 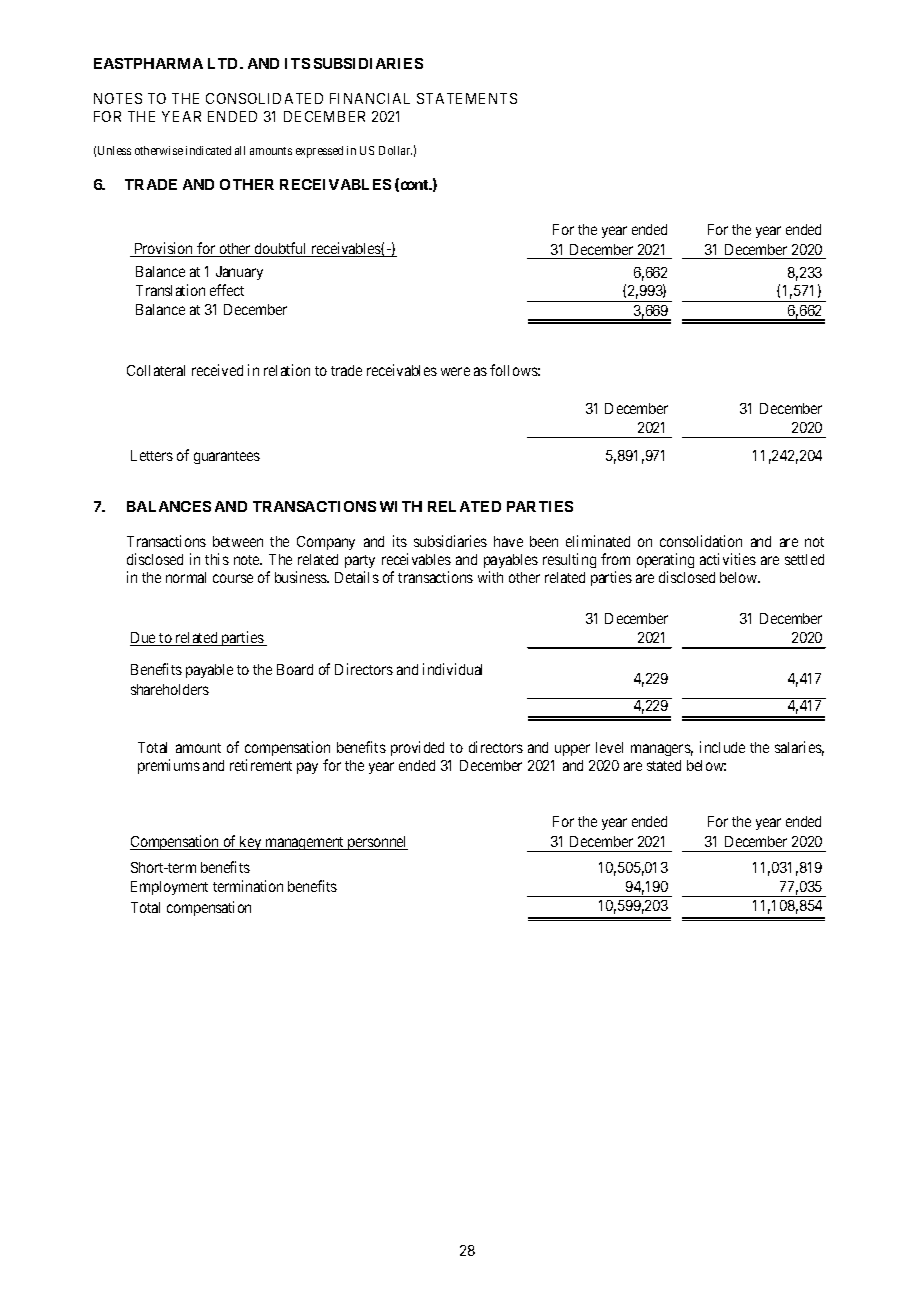 What do you see at coordinates (224, 63) in the page?
I see `LTD` at bounding box center [224, 63].
